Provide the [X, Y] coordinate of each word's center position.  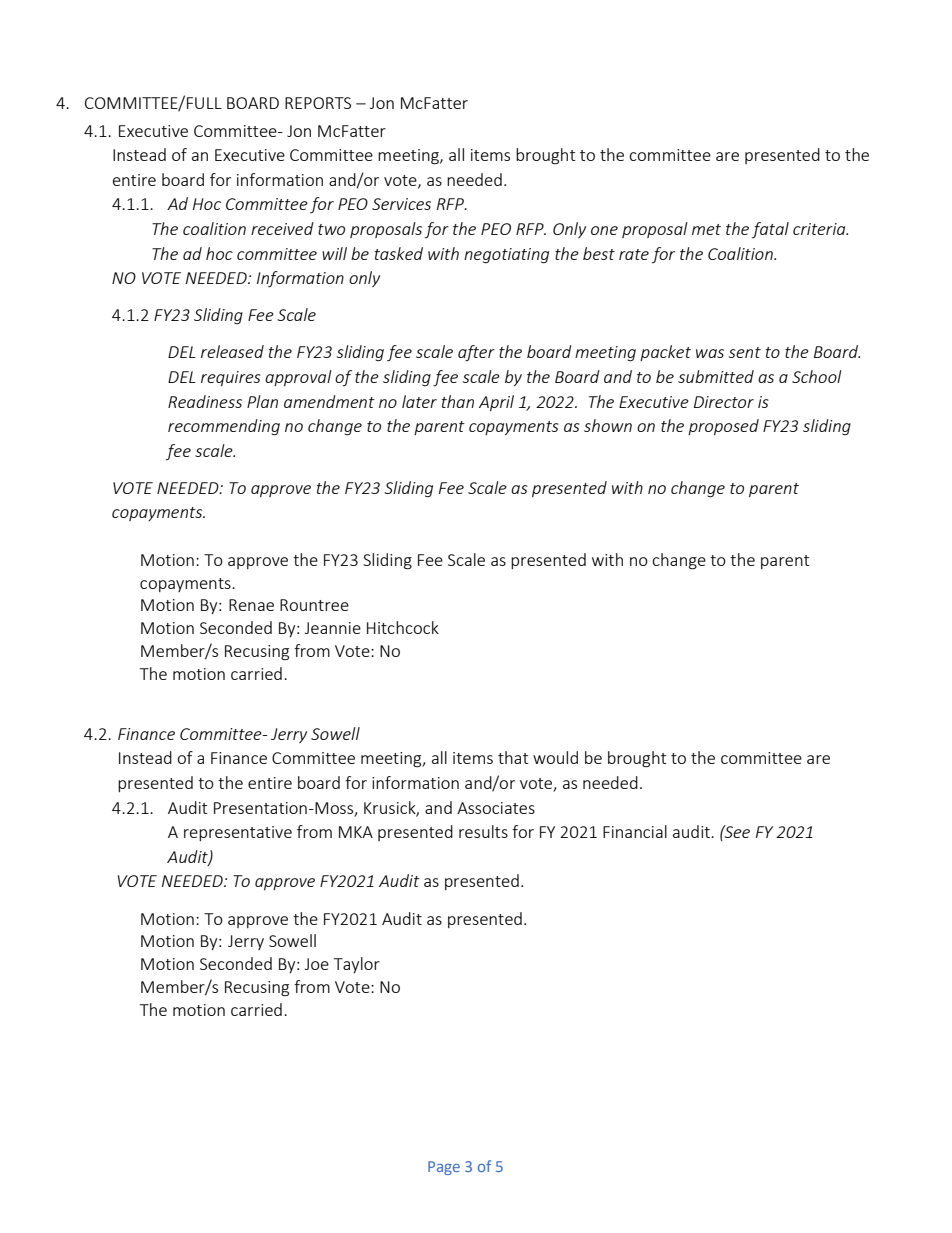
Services [401, 204]
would [555, 757]
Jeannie [333, 628]
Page [444, 1168]
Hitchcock [403, 627]
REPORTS [318, 103]
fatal [770, 230]
